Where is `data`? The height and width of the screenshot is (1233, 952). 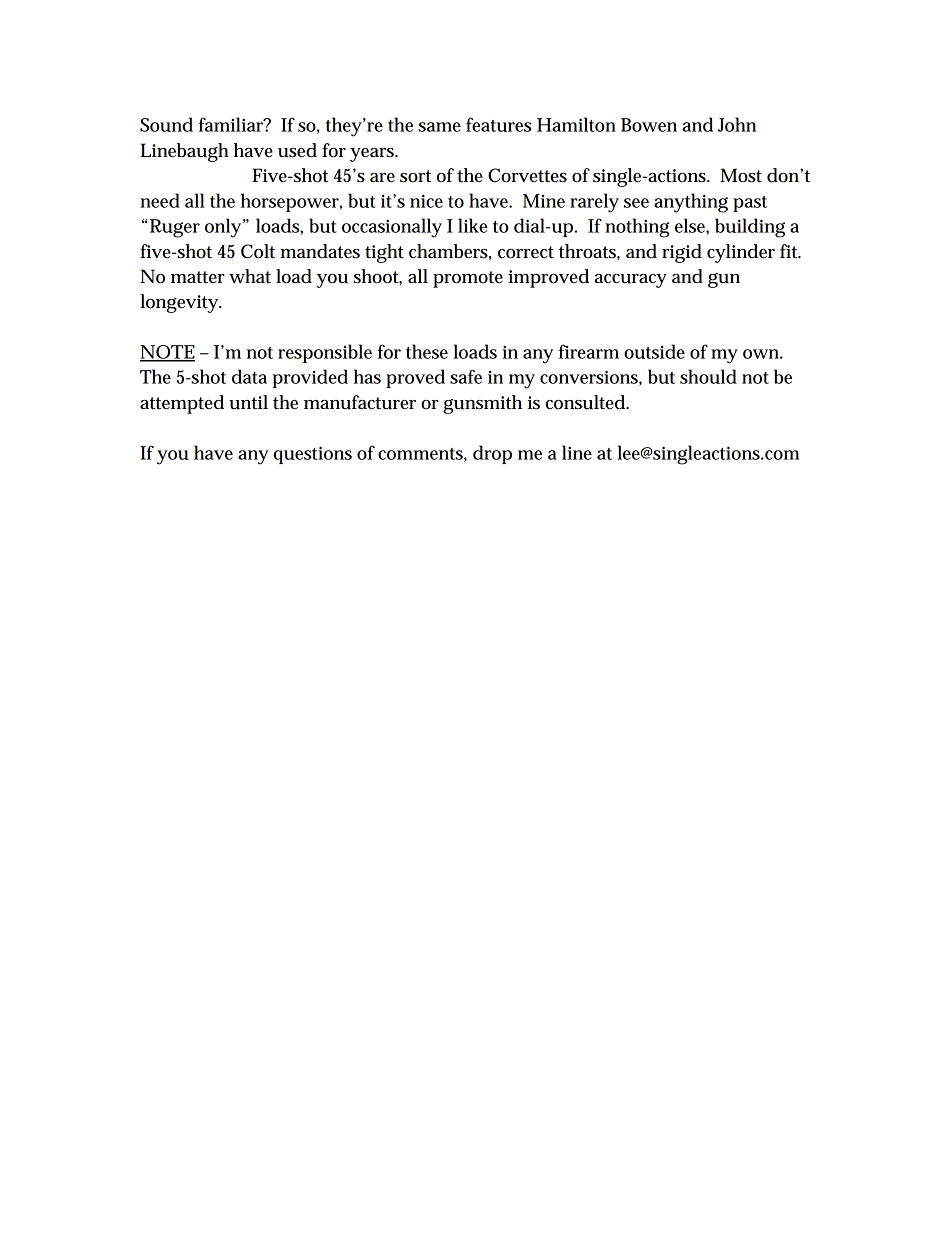 data is located at coordinates (249, 376).
